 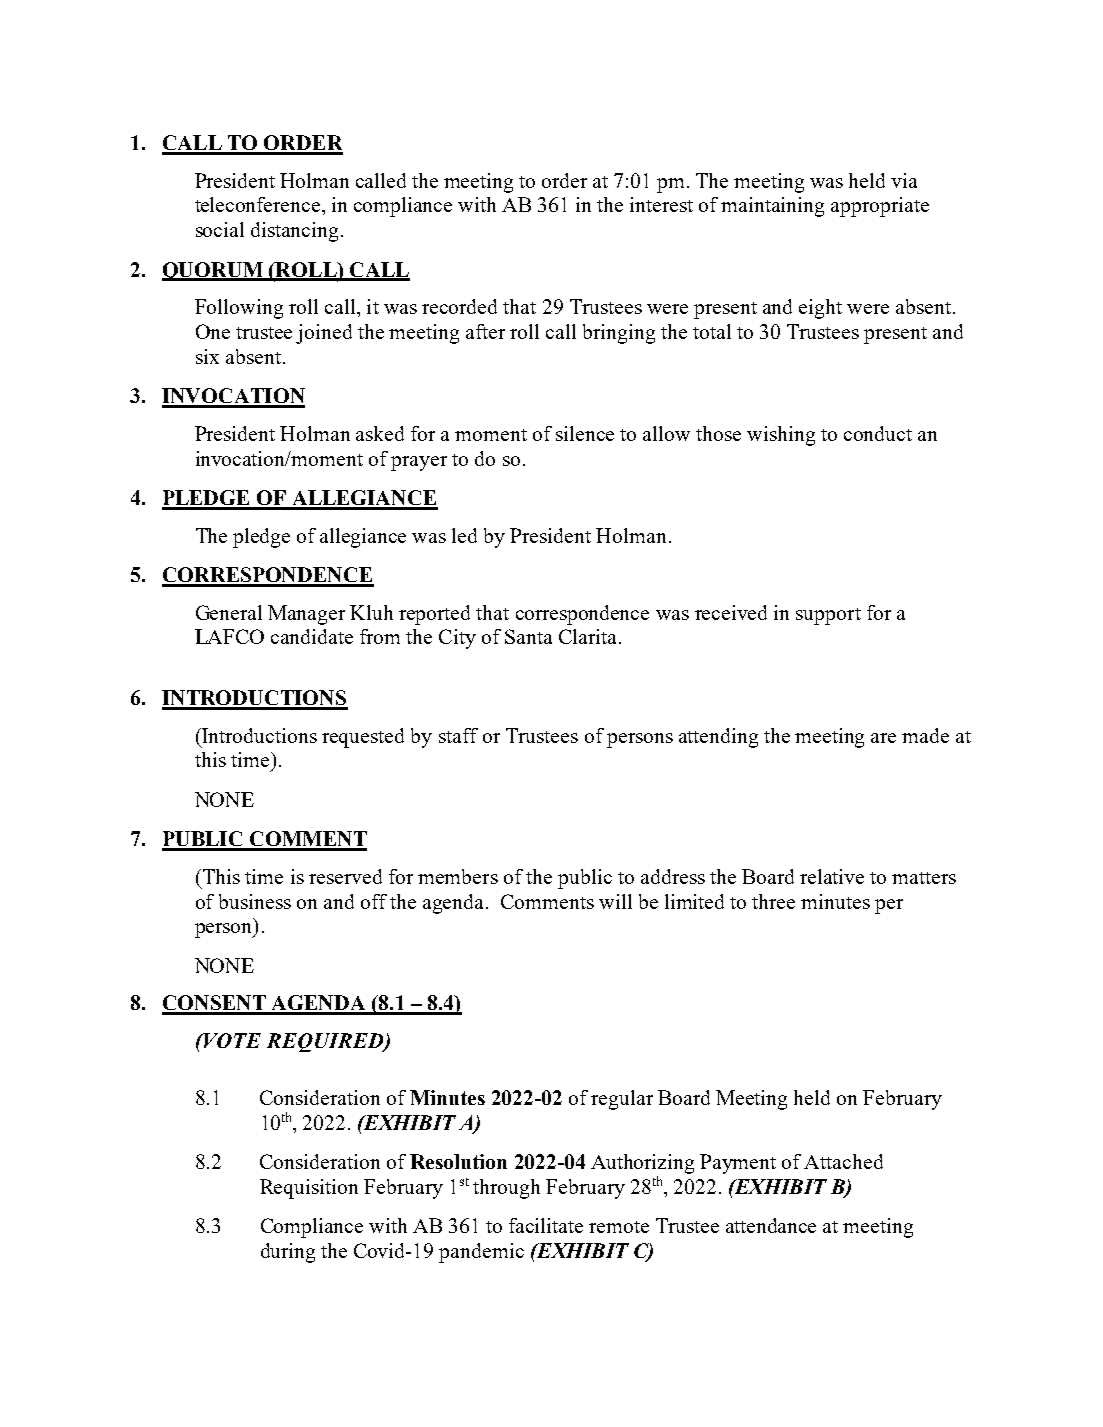 What do you see at coordinates (832, 876) in the screenshot?
I see `relative` at bounding box center [832, 876].
